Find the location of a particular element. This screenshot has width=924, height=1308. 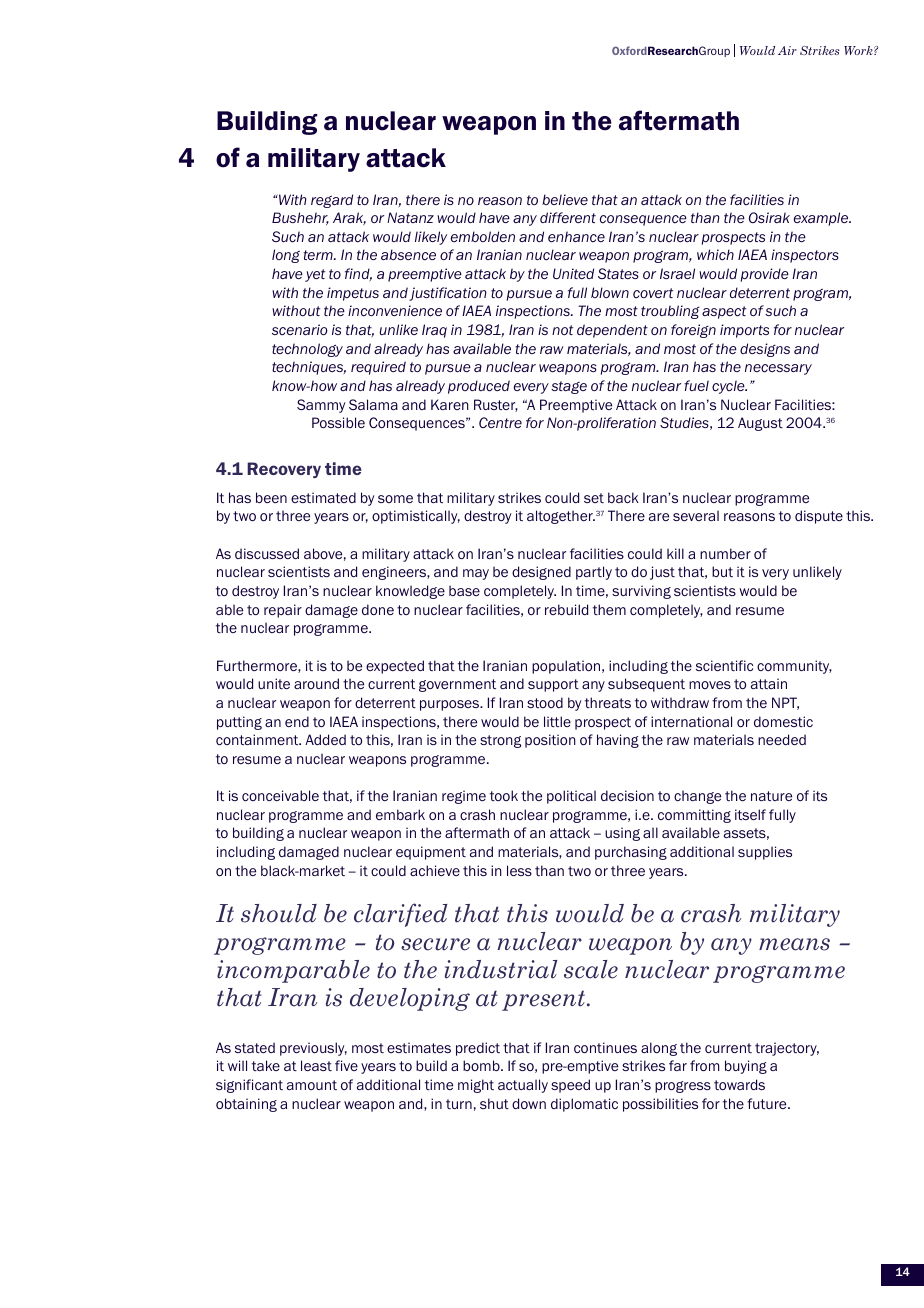

took is located at coordinates (504, 795).
